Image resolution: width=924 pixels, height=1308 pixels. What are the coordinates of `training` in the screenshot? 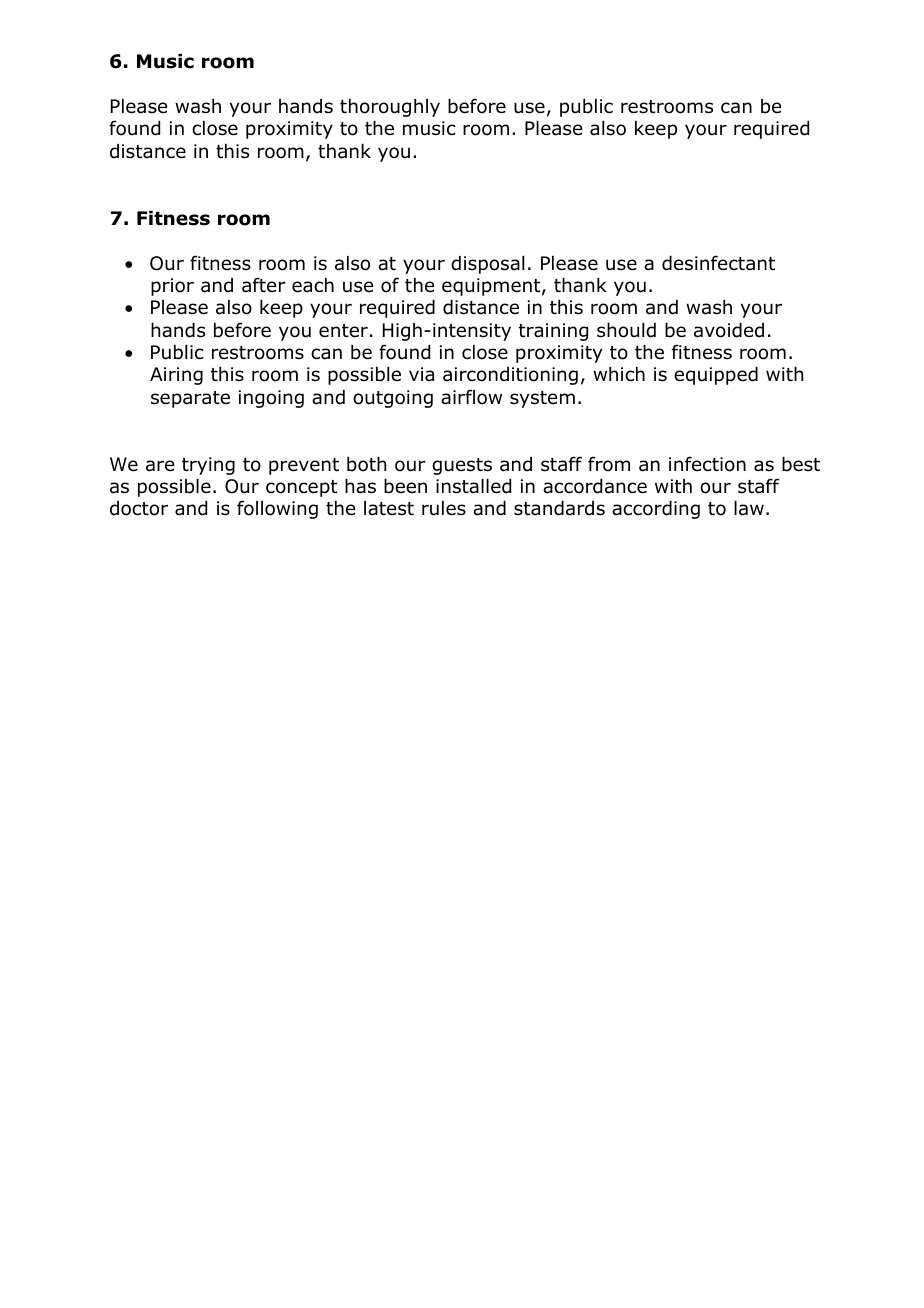 It's located at (553, 332).
